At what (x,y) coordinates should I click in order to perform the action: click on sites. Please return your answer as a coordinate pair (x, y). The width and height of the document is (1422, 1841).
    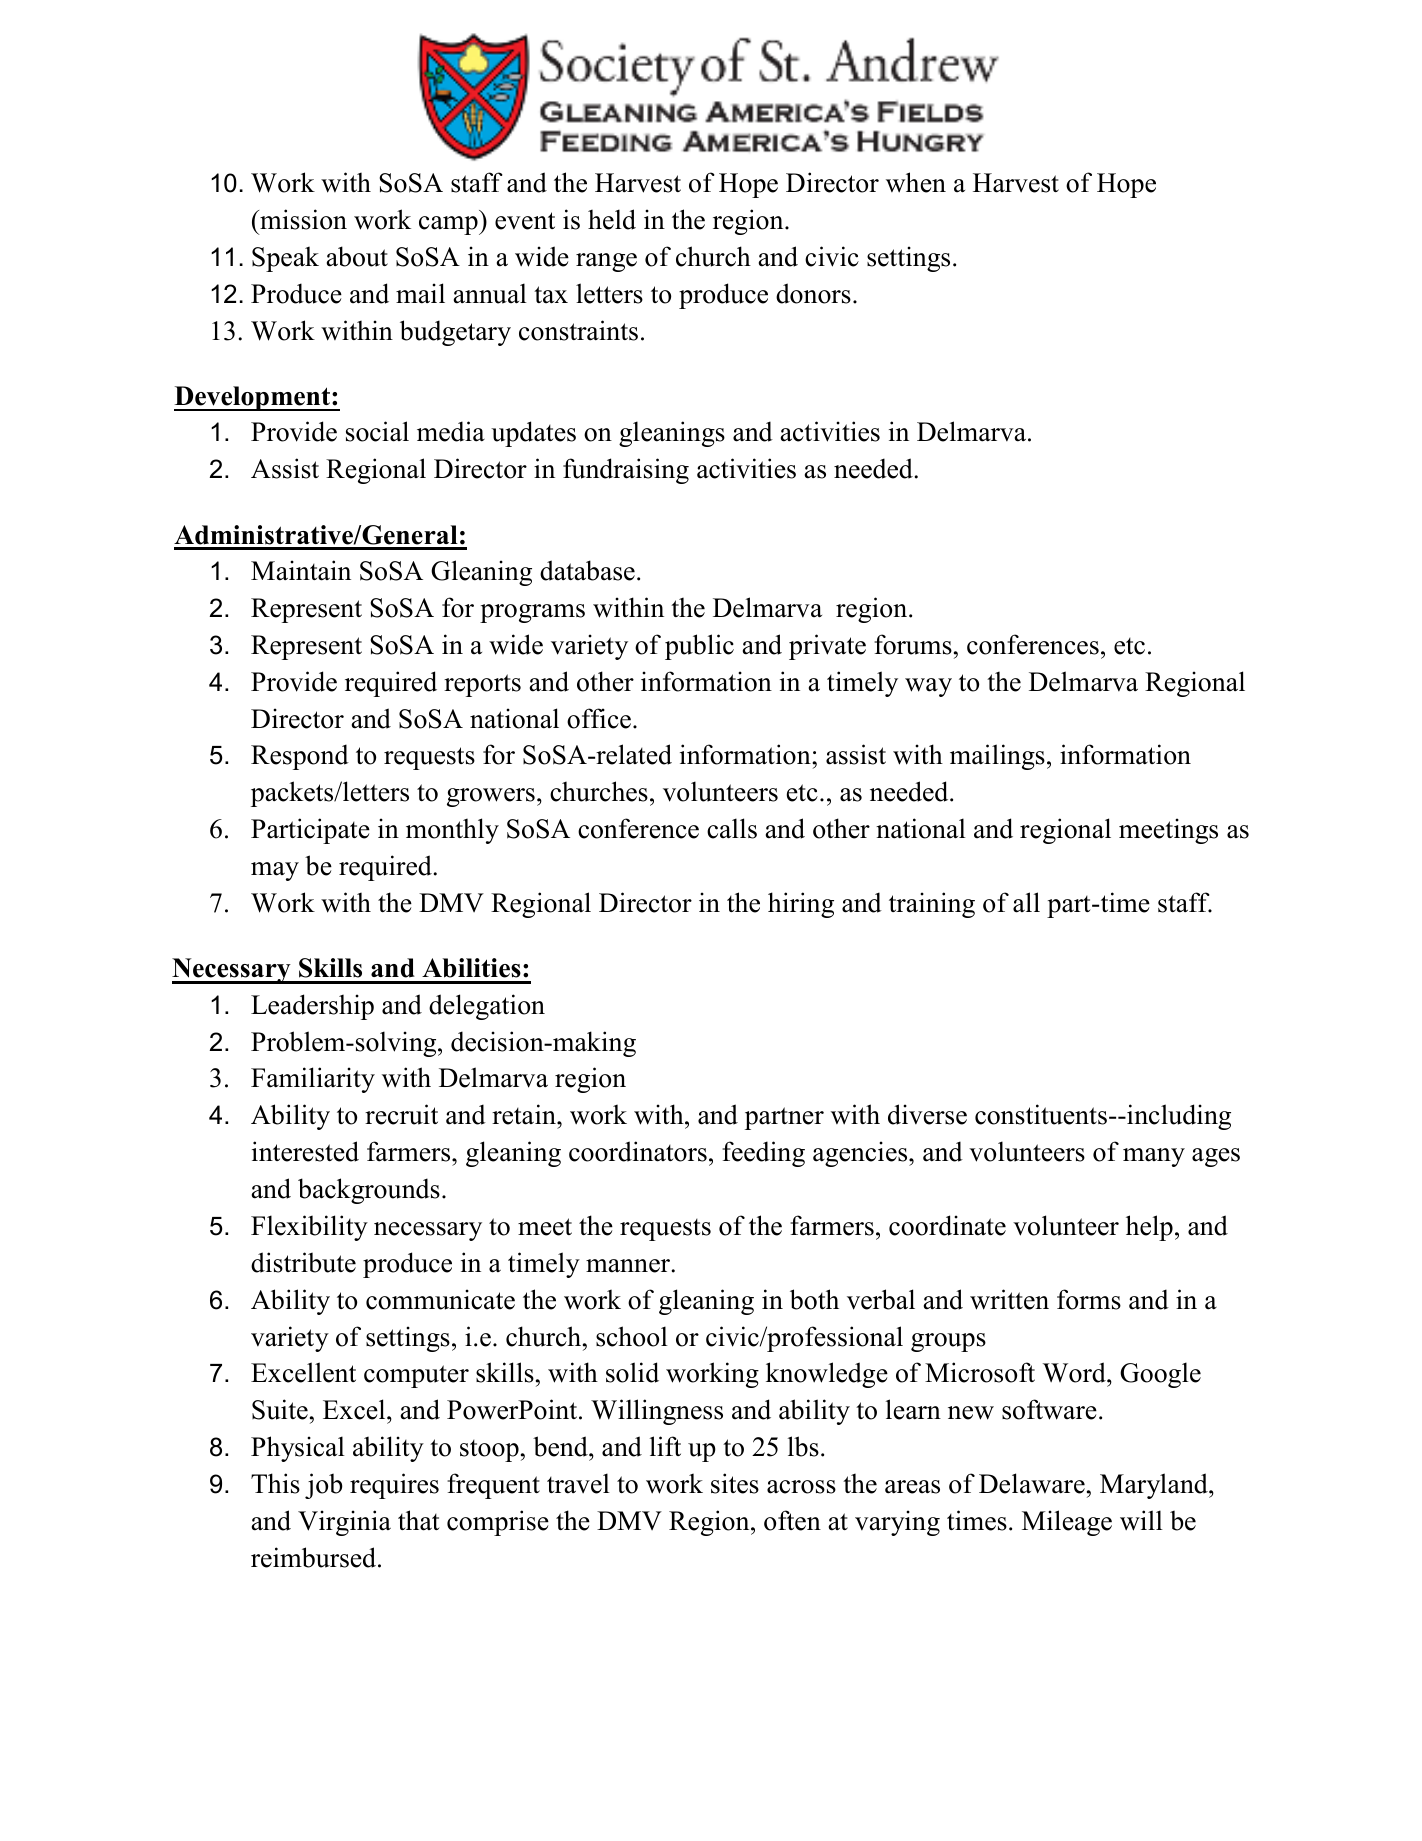
    Looking at the image, I should click on (735, 1483).
